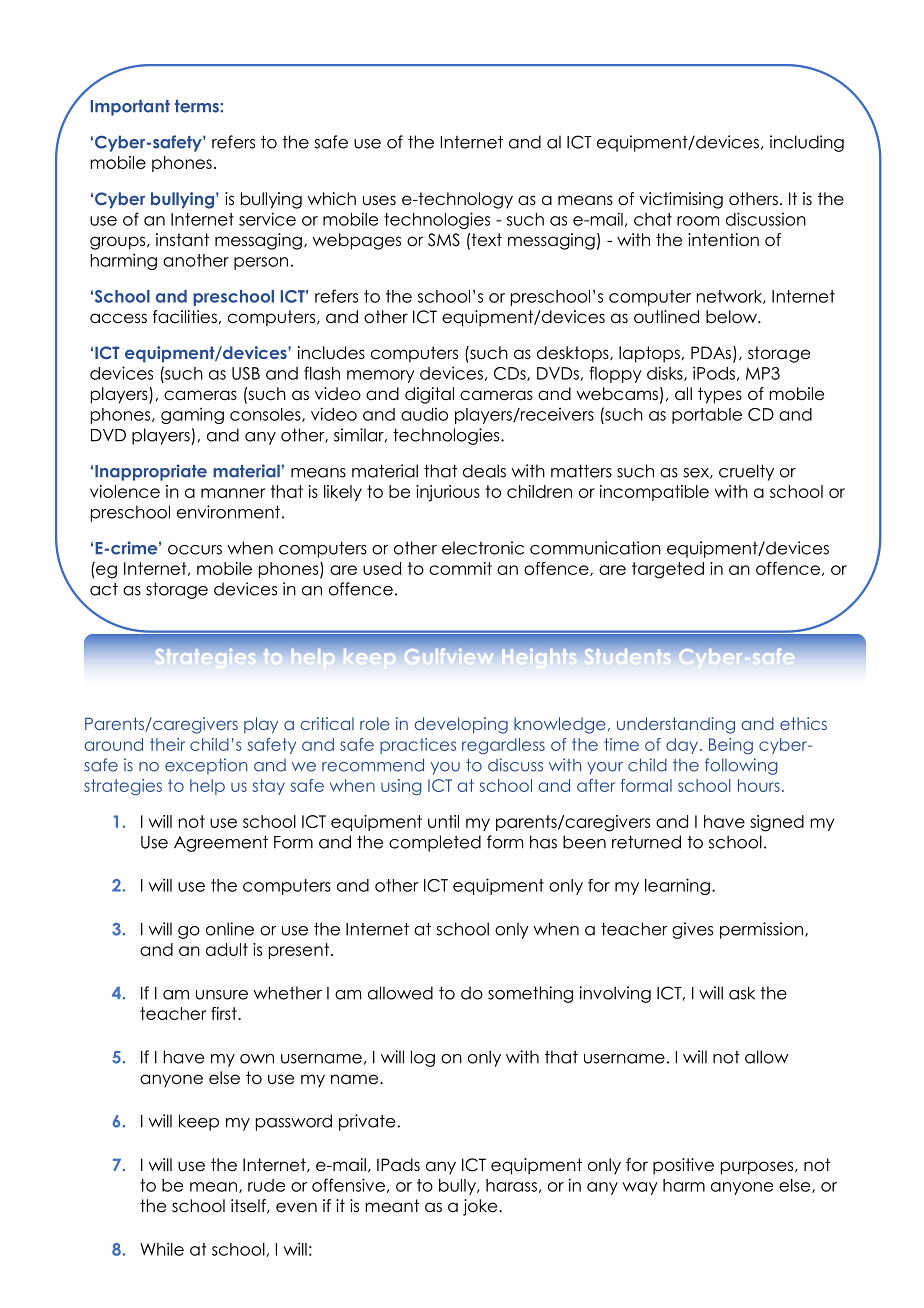 The width and height of the document is (924, 1308). I want to click on terms, so click(198, 106).
